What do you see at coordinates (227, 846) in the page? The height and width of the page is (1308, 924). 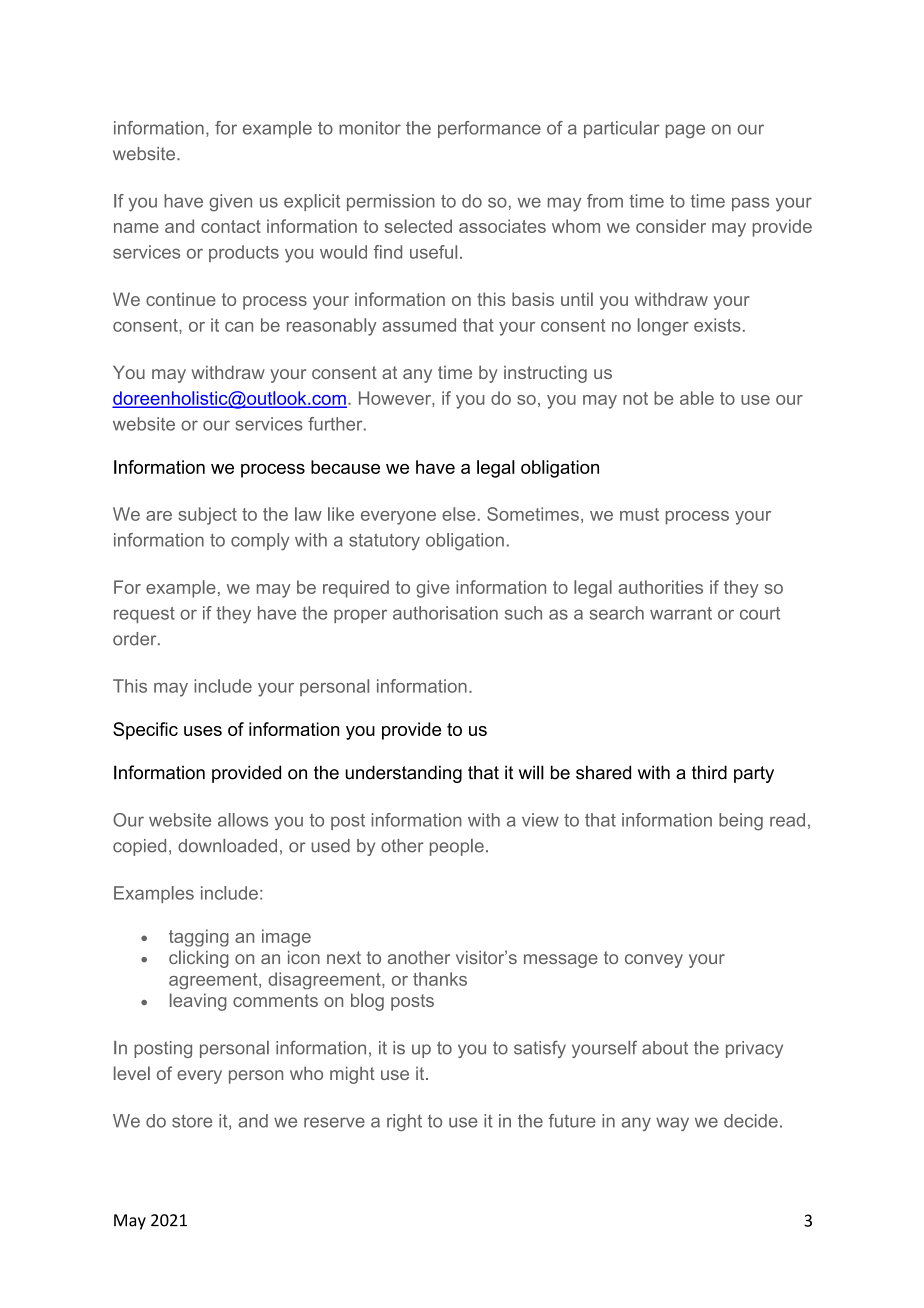 I see `downloaded` at bounding box center [227, 846].
